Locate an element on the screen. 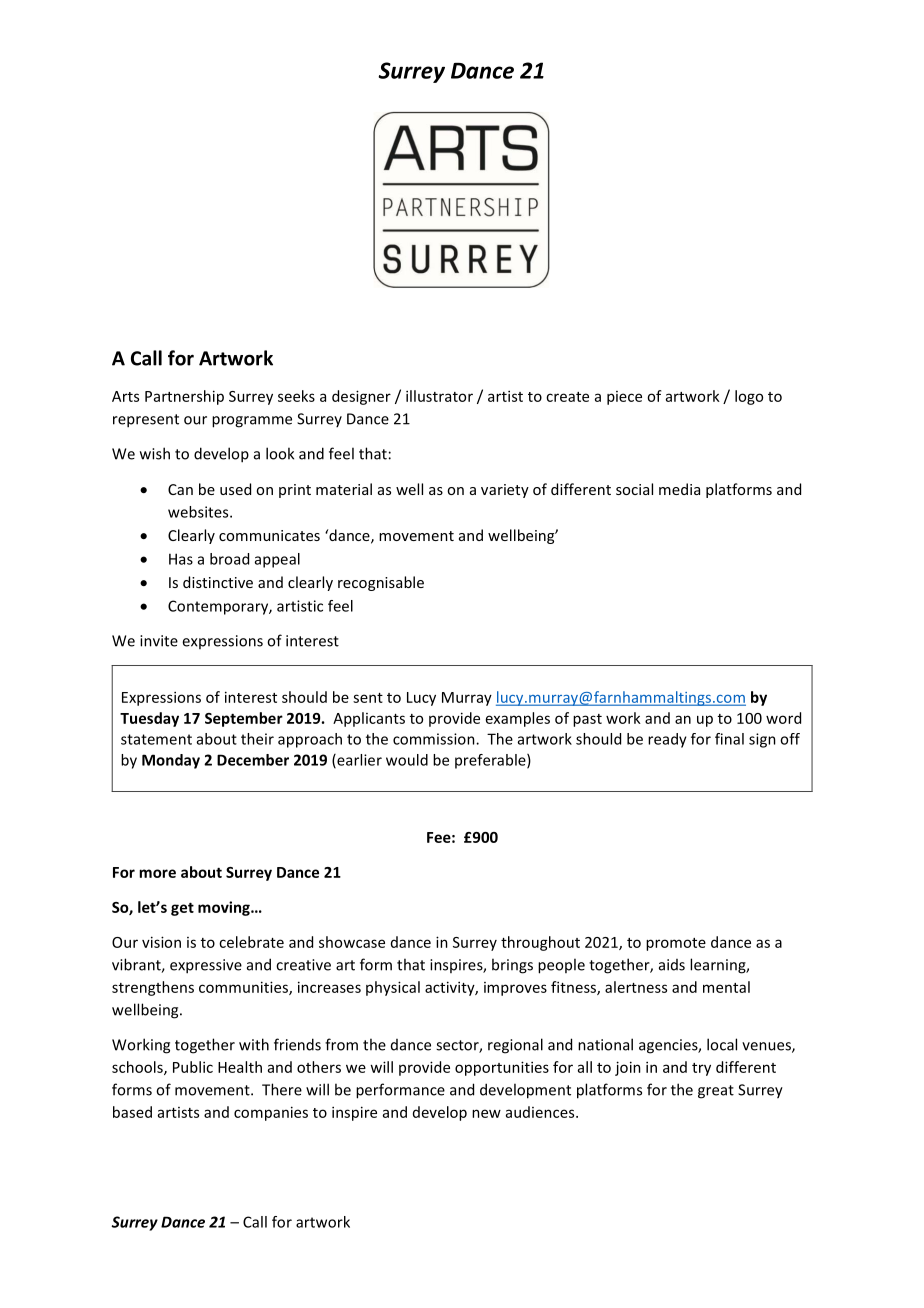  Partnership is located at coordinates (184, 397).
